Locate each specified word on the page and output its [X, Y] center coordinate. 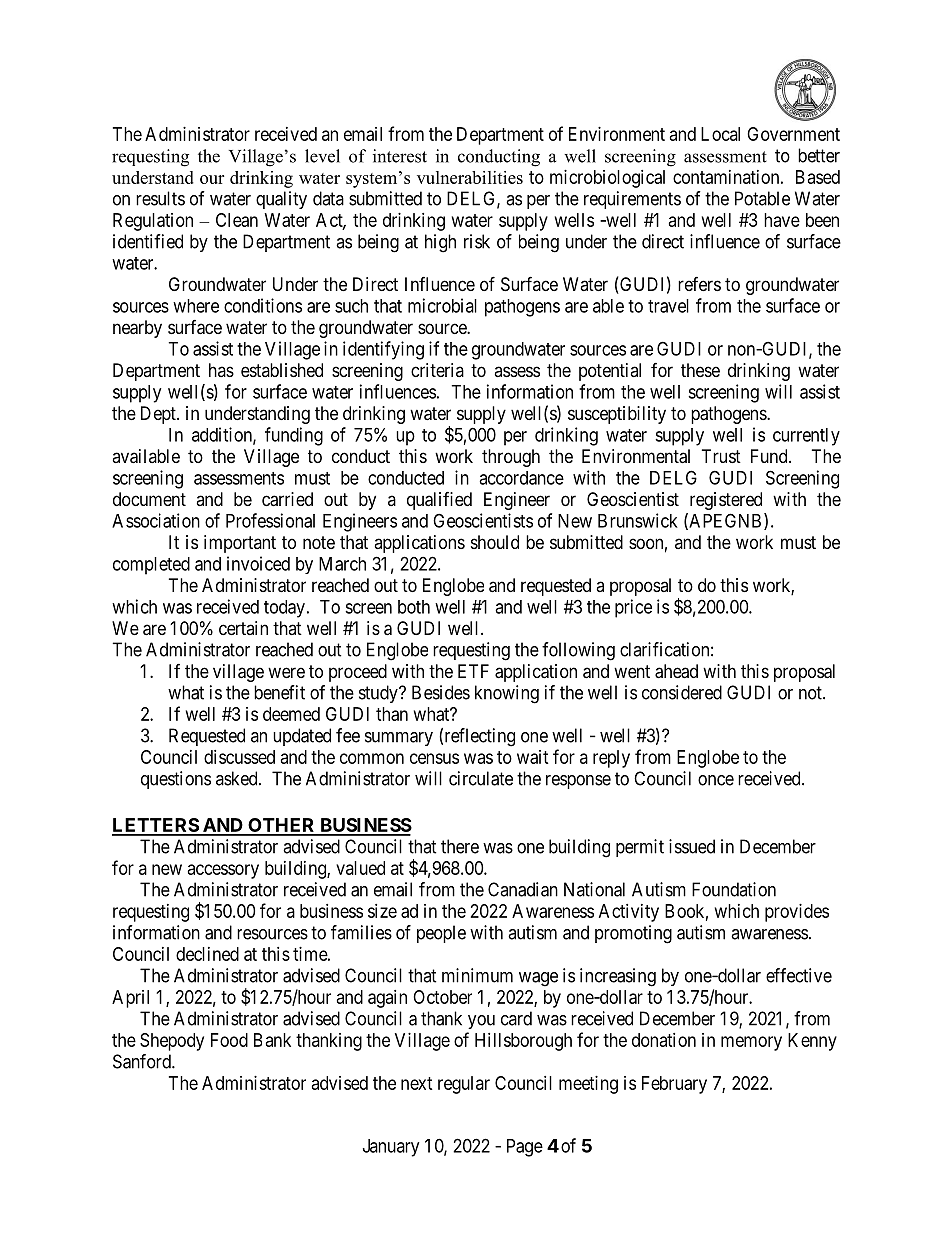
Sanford [143, 1061]
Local [720, 134]
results [160, 198]
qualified [439, 501]
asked [238, 778]
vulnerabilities [470, 177]
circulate [481, 778]
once [716, 780]
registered [726, 501]
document [149, 499]
